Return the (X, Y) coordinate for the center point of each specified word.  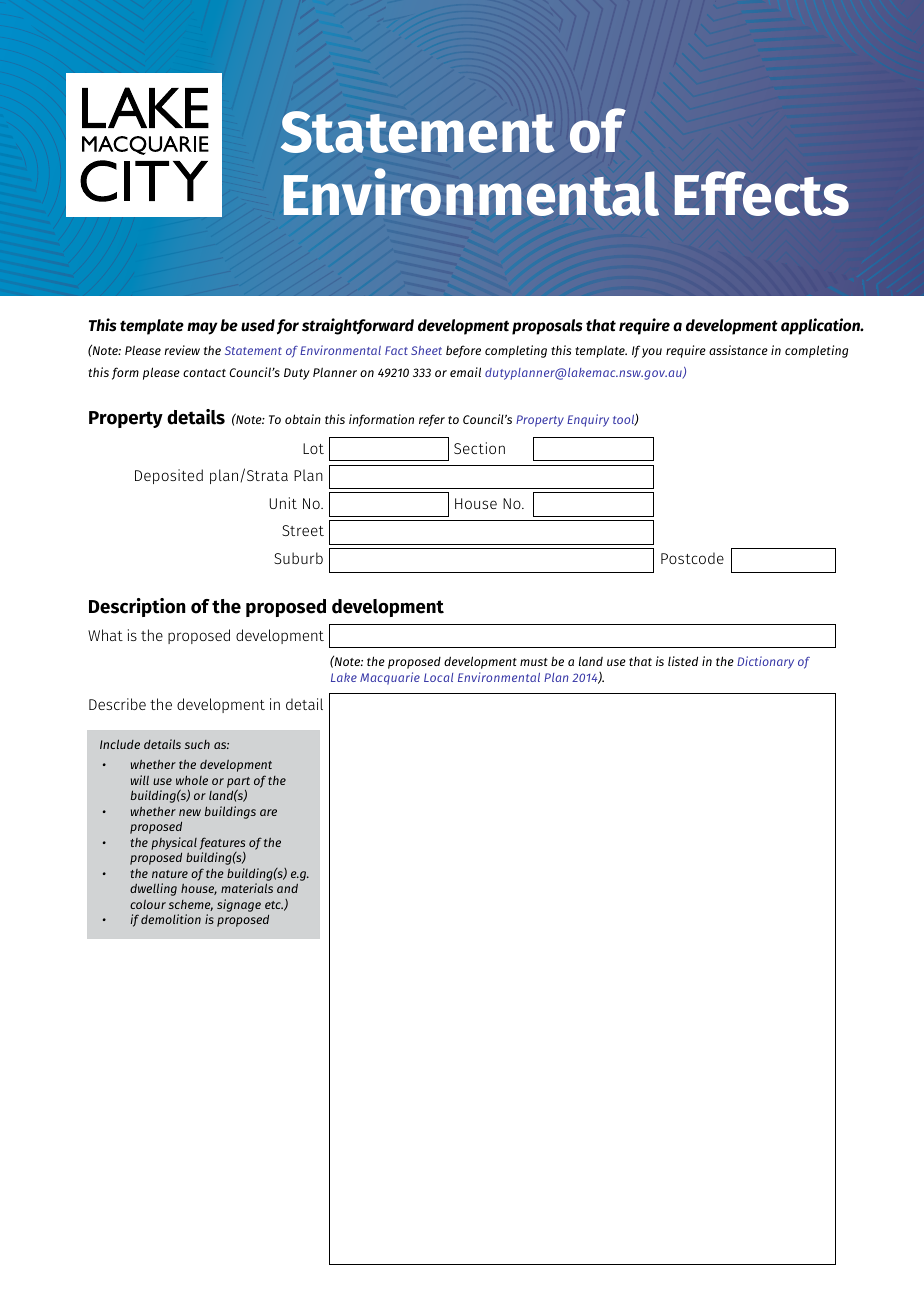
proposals (547, 327)
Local (438, 677)
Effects (762, 193)
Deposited (169, 476)
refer (432, 420)
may (202, 328)
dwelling (153, 889)
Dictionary (765, 662)
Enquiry (588, 420)
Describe (117, 704)
